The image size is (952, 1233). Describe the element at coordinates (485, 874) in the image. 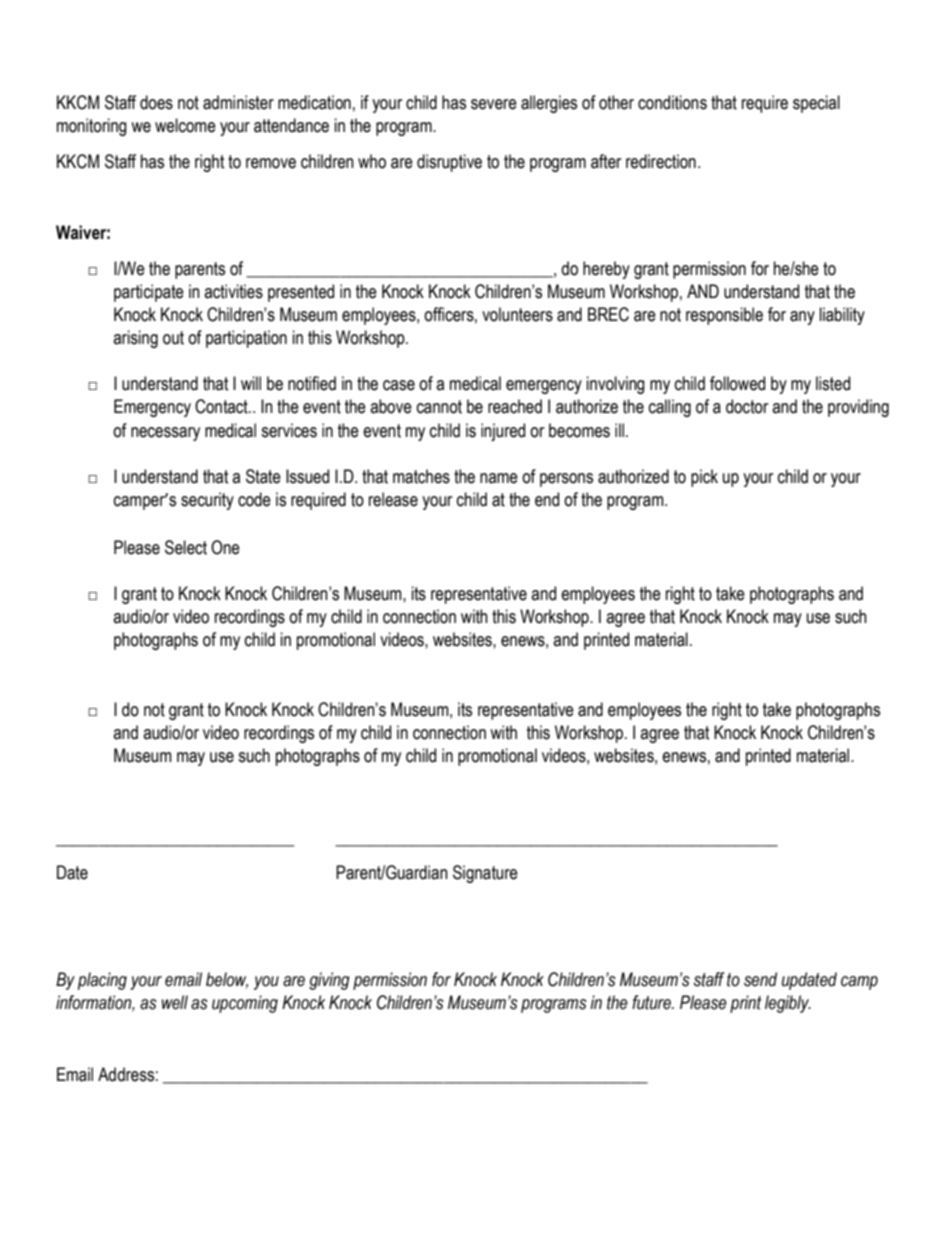

I see `Signature` at that location.
